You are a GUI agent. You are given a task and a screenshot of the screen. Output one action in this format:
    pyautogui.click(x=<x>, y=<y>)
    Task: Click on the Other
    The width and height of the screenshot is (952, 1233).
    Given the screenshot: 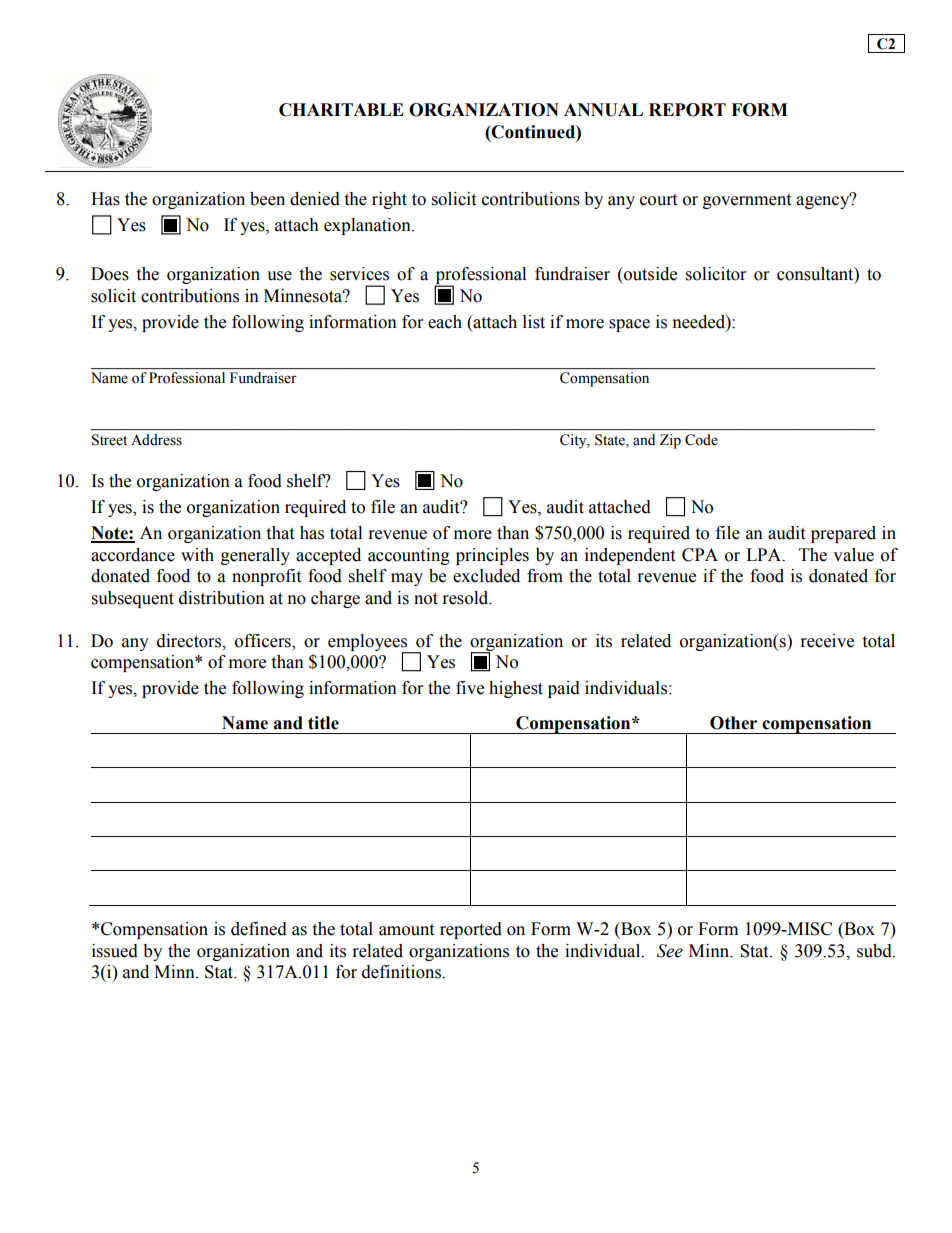 What is the action you would take?
    pyautogui.click(x=733, y=723)
